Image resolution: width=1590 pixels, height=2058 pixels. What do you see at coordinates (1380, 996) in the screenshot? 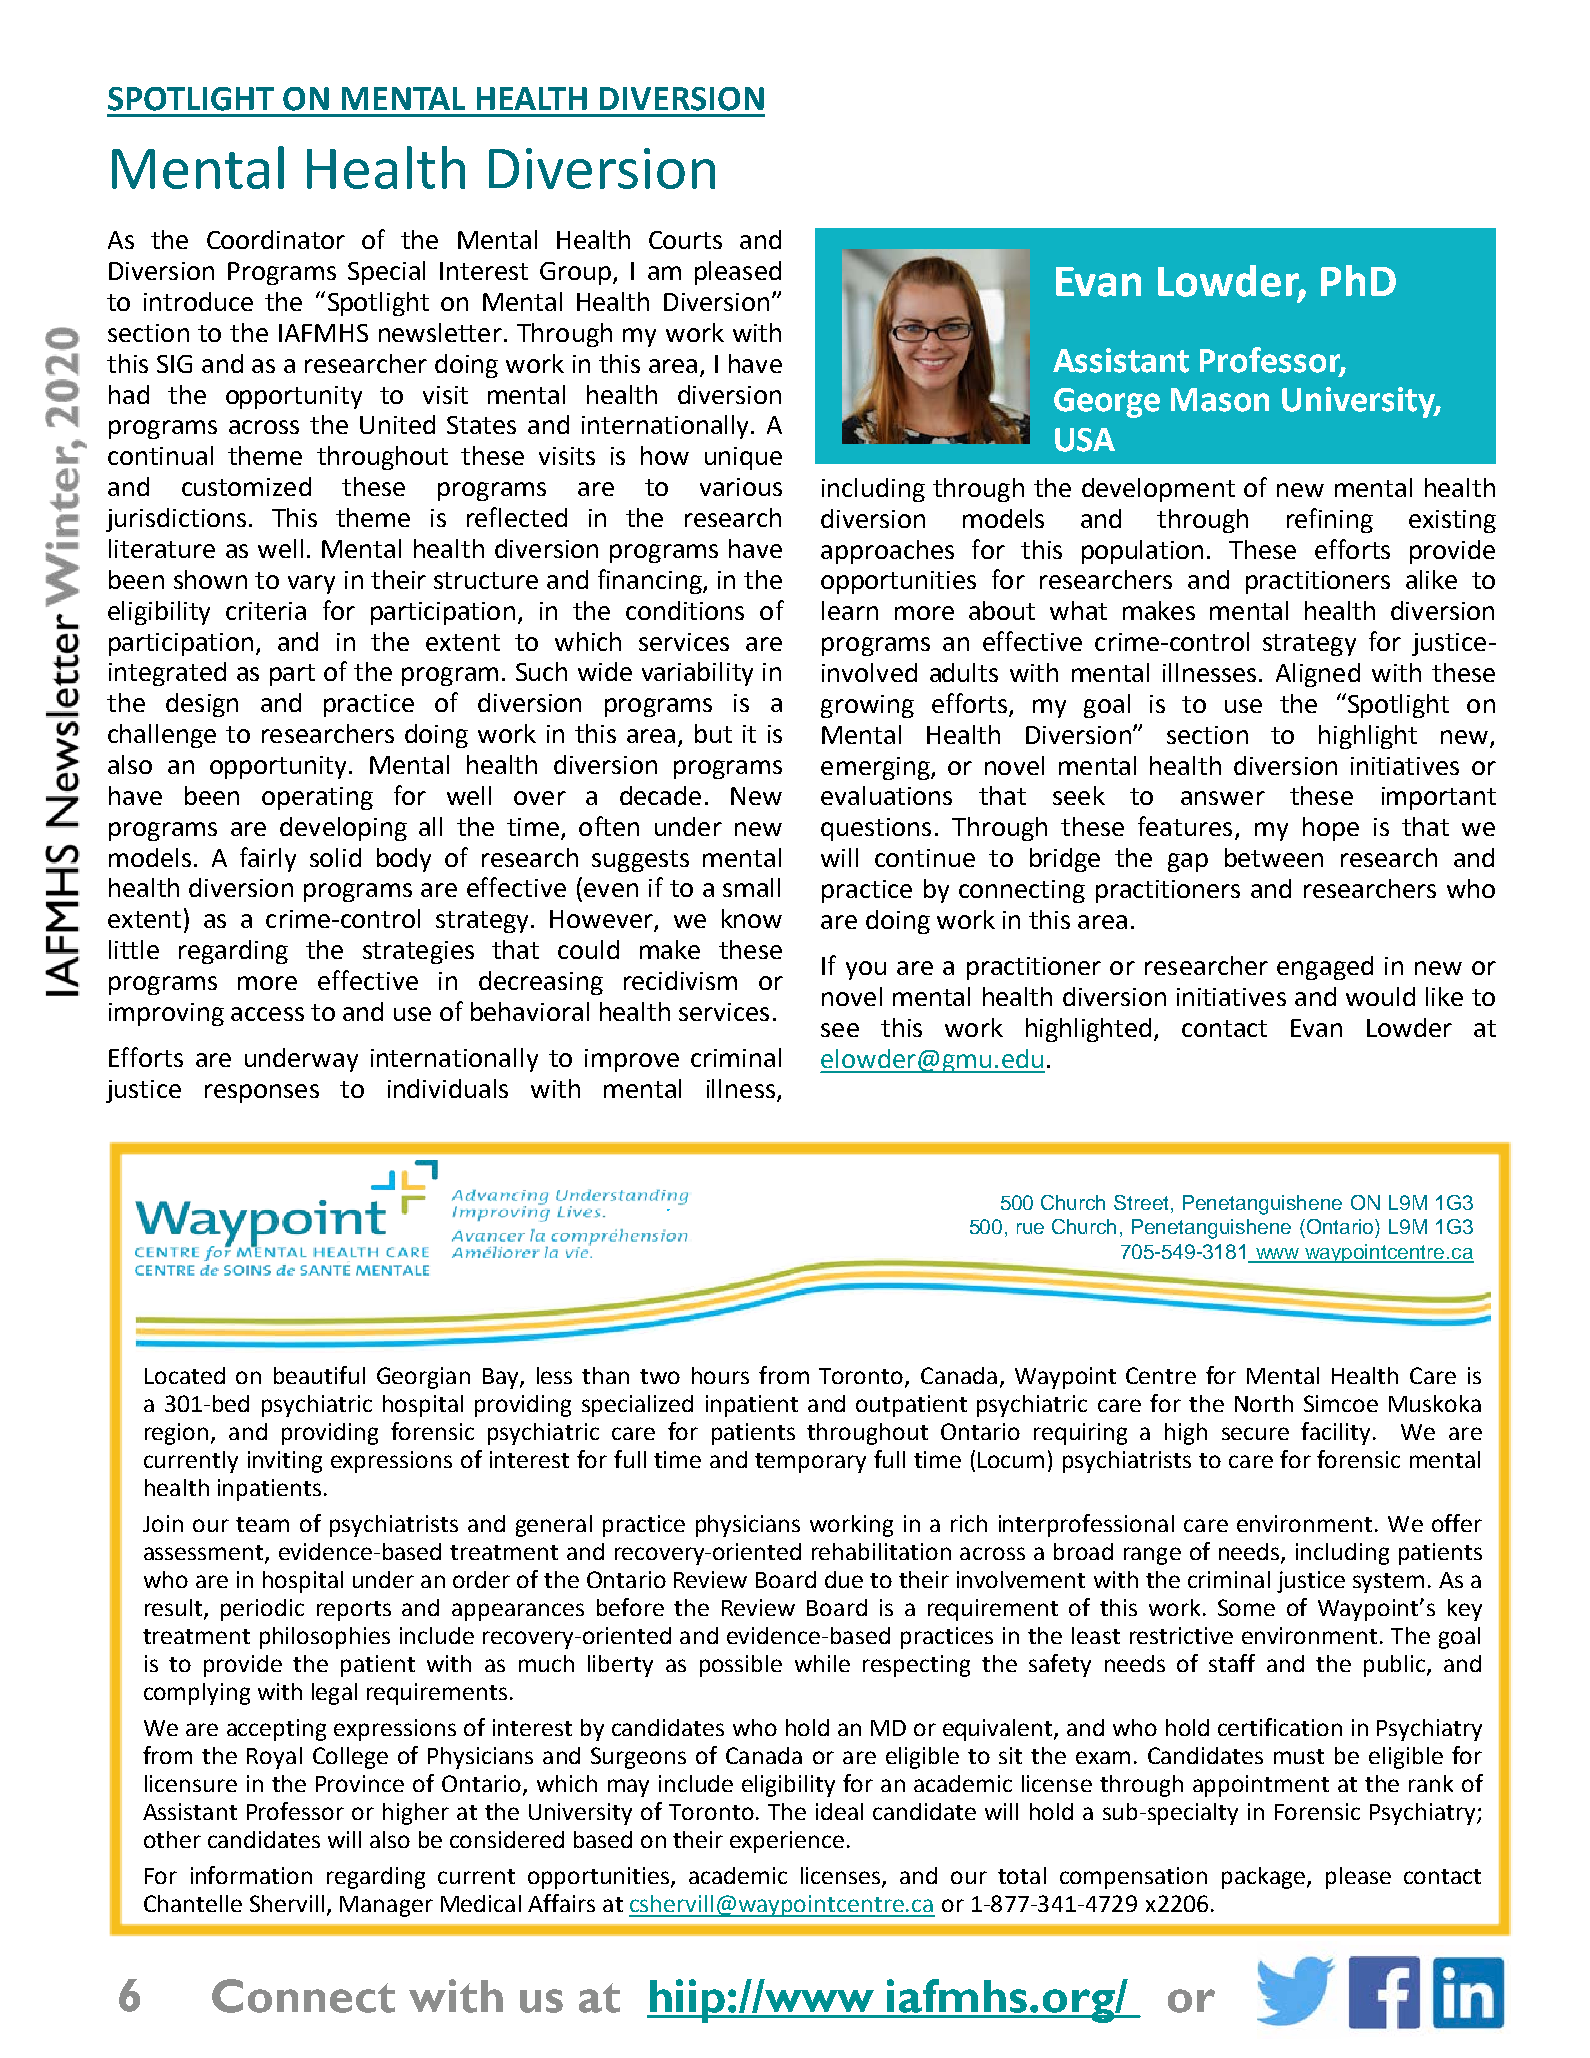
I see `would` at bounding box center [1380, 996].
